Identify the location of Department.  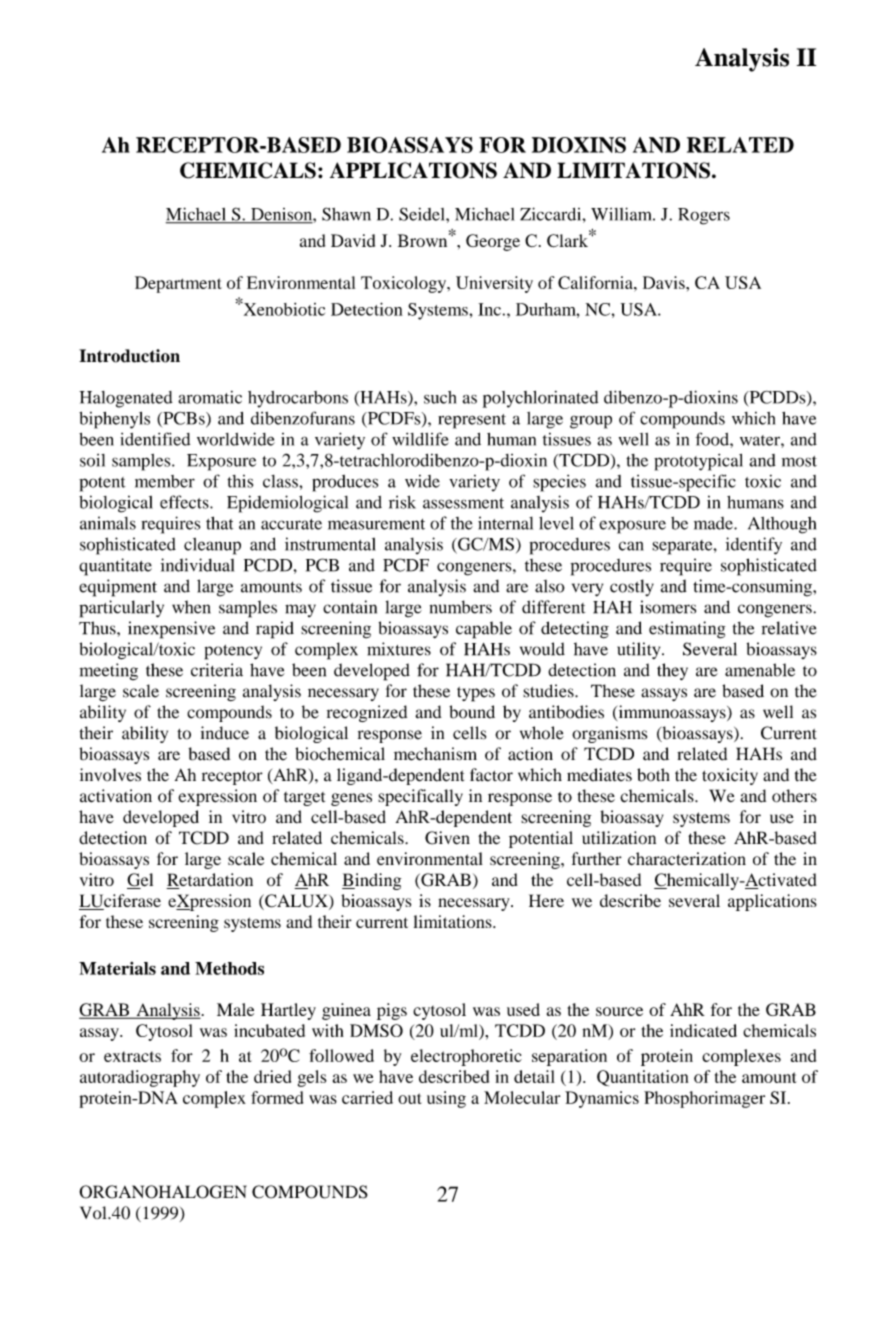
(178, 284).
